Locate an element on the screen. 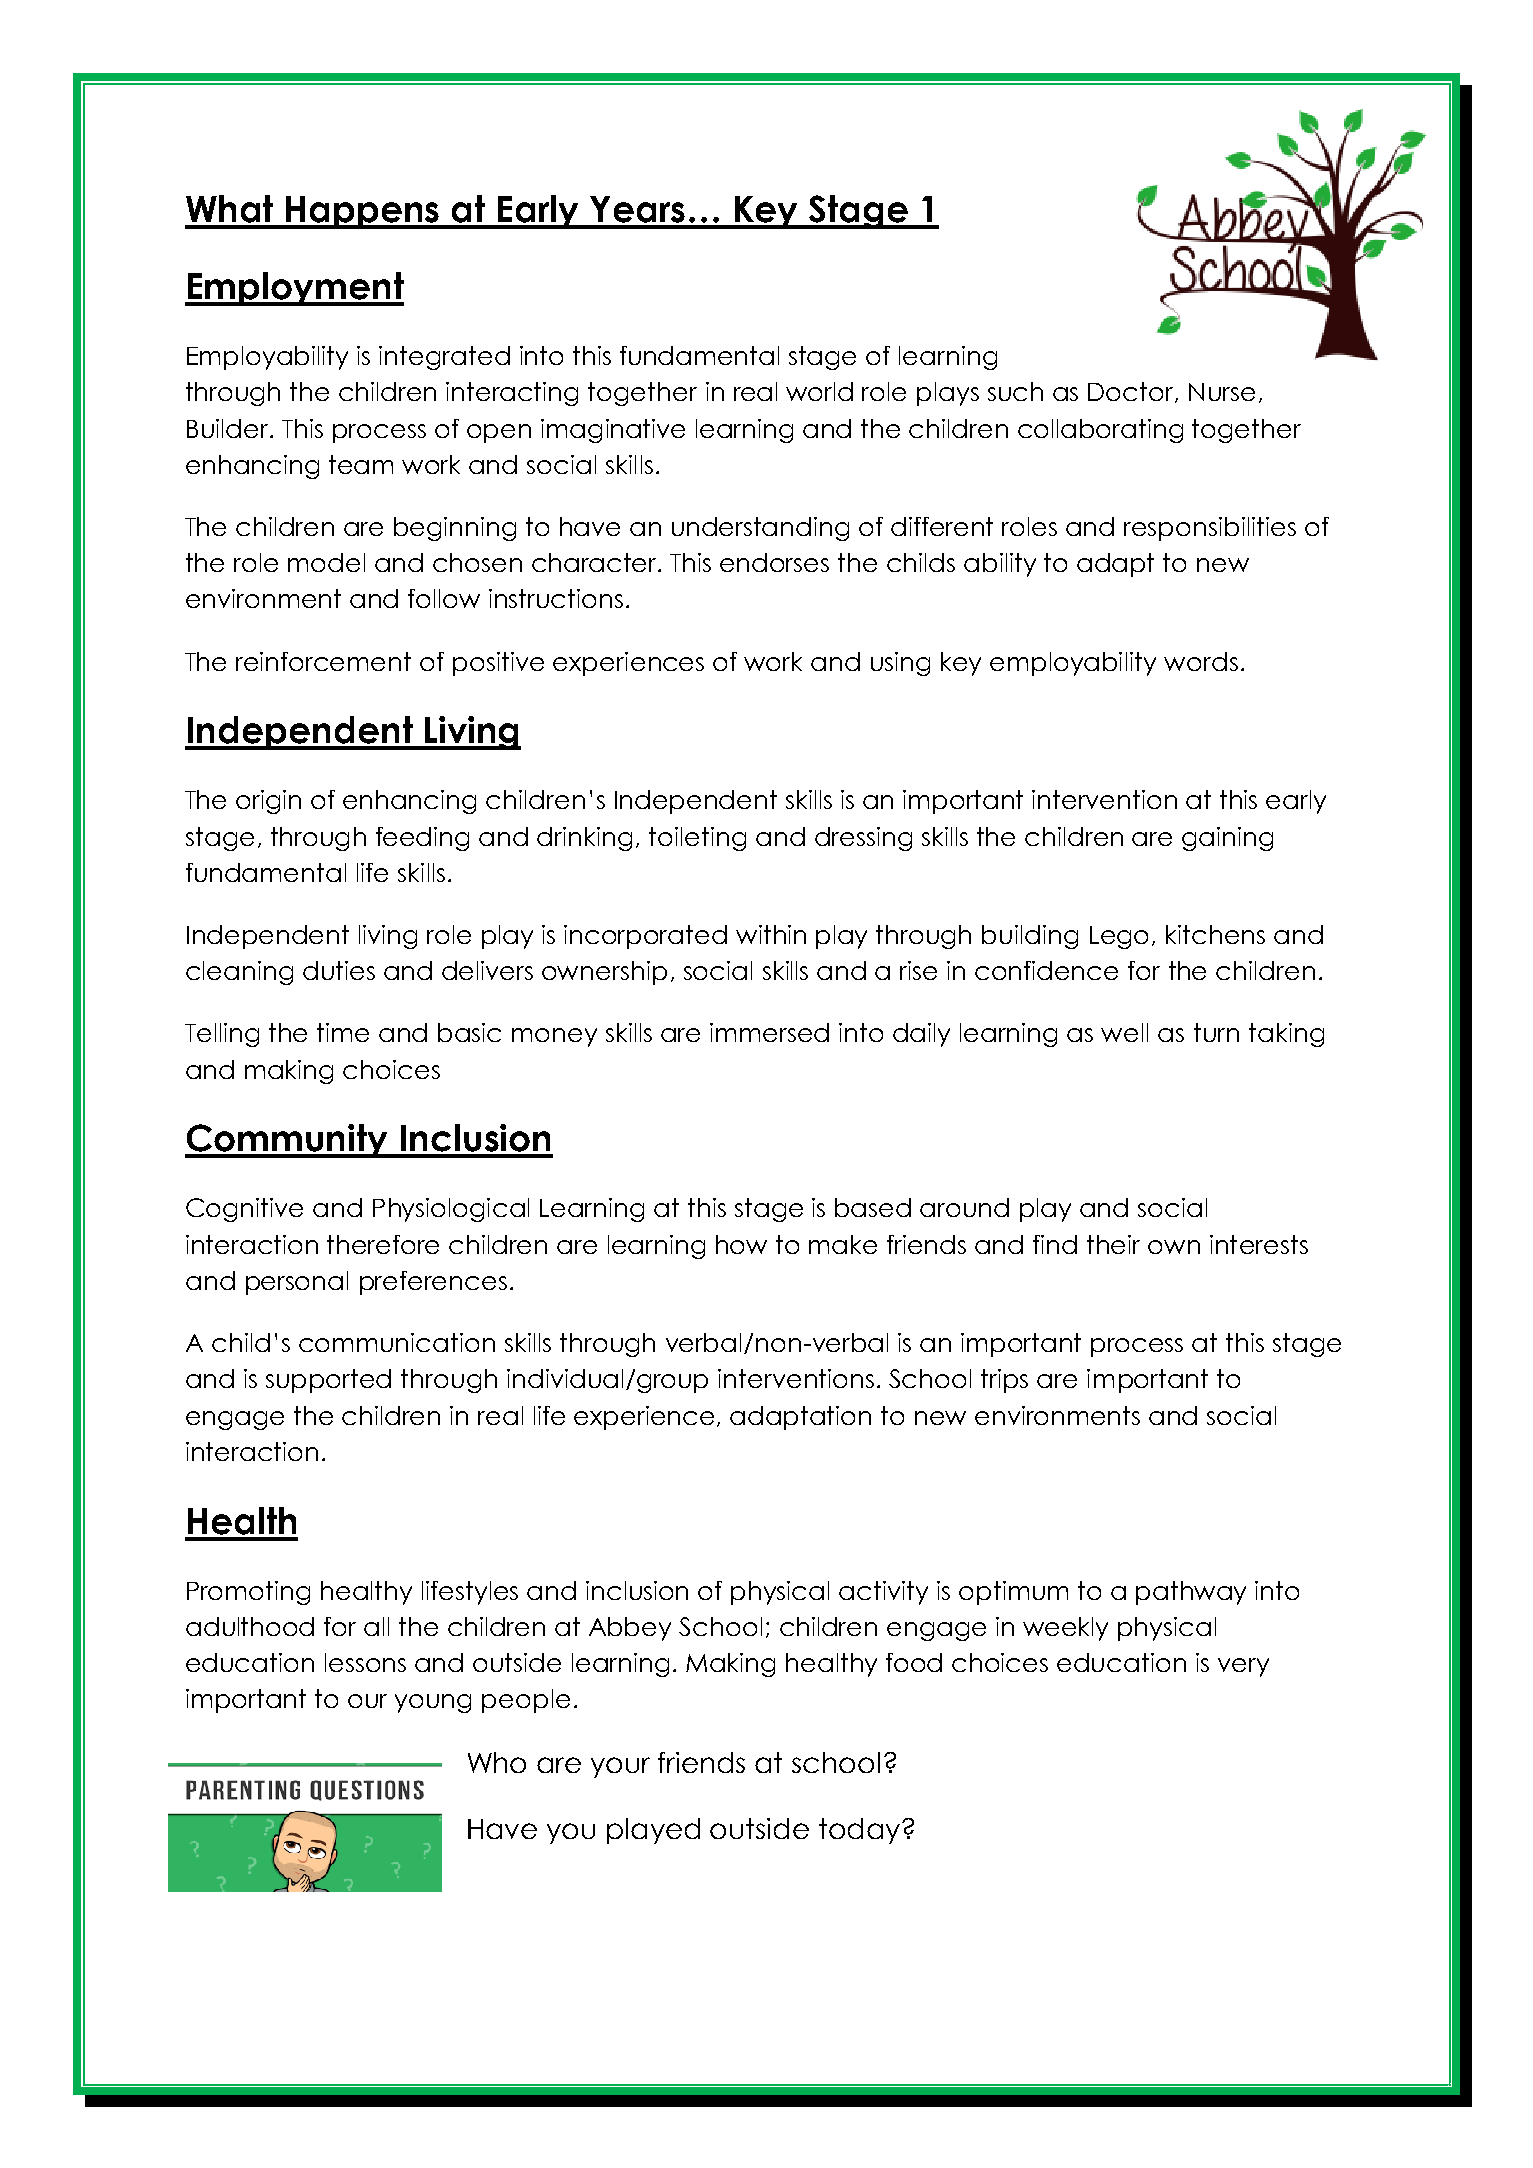 Image resolution: width=1533 pixels, height=2168 pixels. time is located at coordinates (343, 1032).
